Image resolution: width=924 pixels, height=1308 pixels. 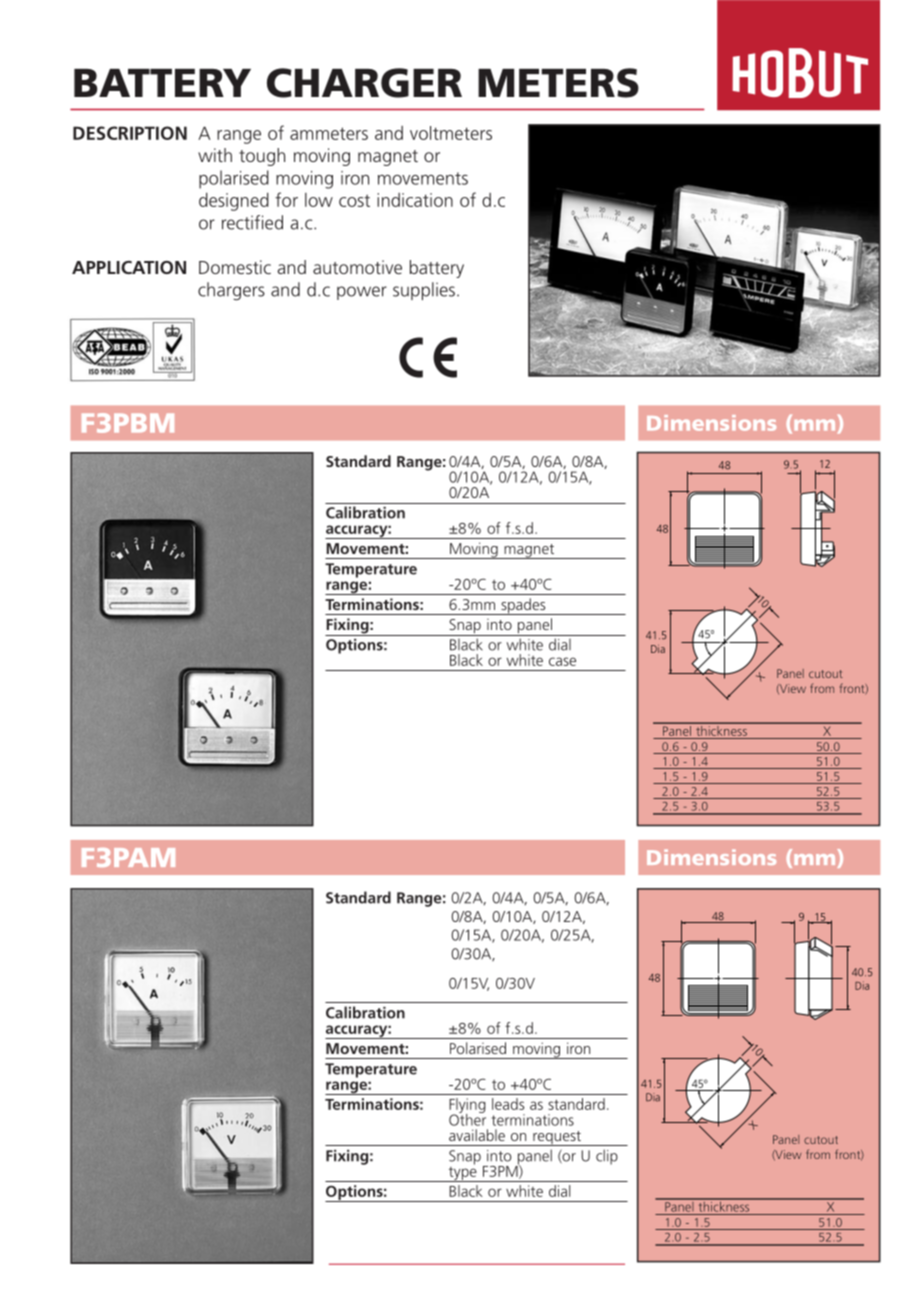 What do you see at coordinates (607, 1157) in the screenshot?
I see `clip` at bounding box center [607, 1157].
